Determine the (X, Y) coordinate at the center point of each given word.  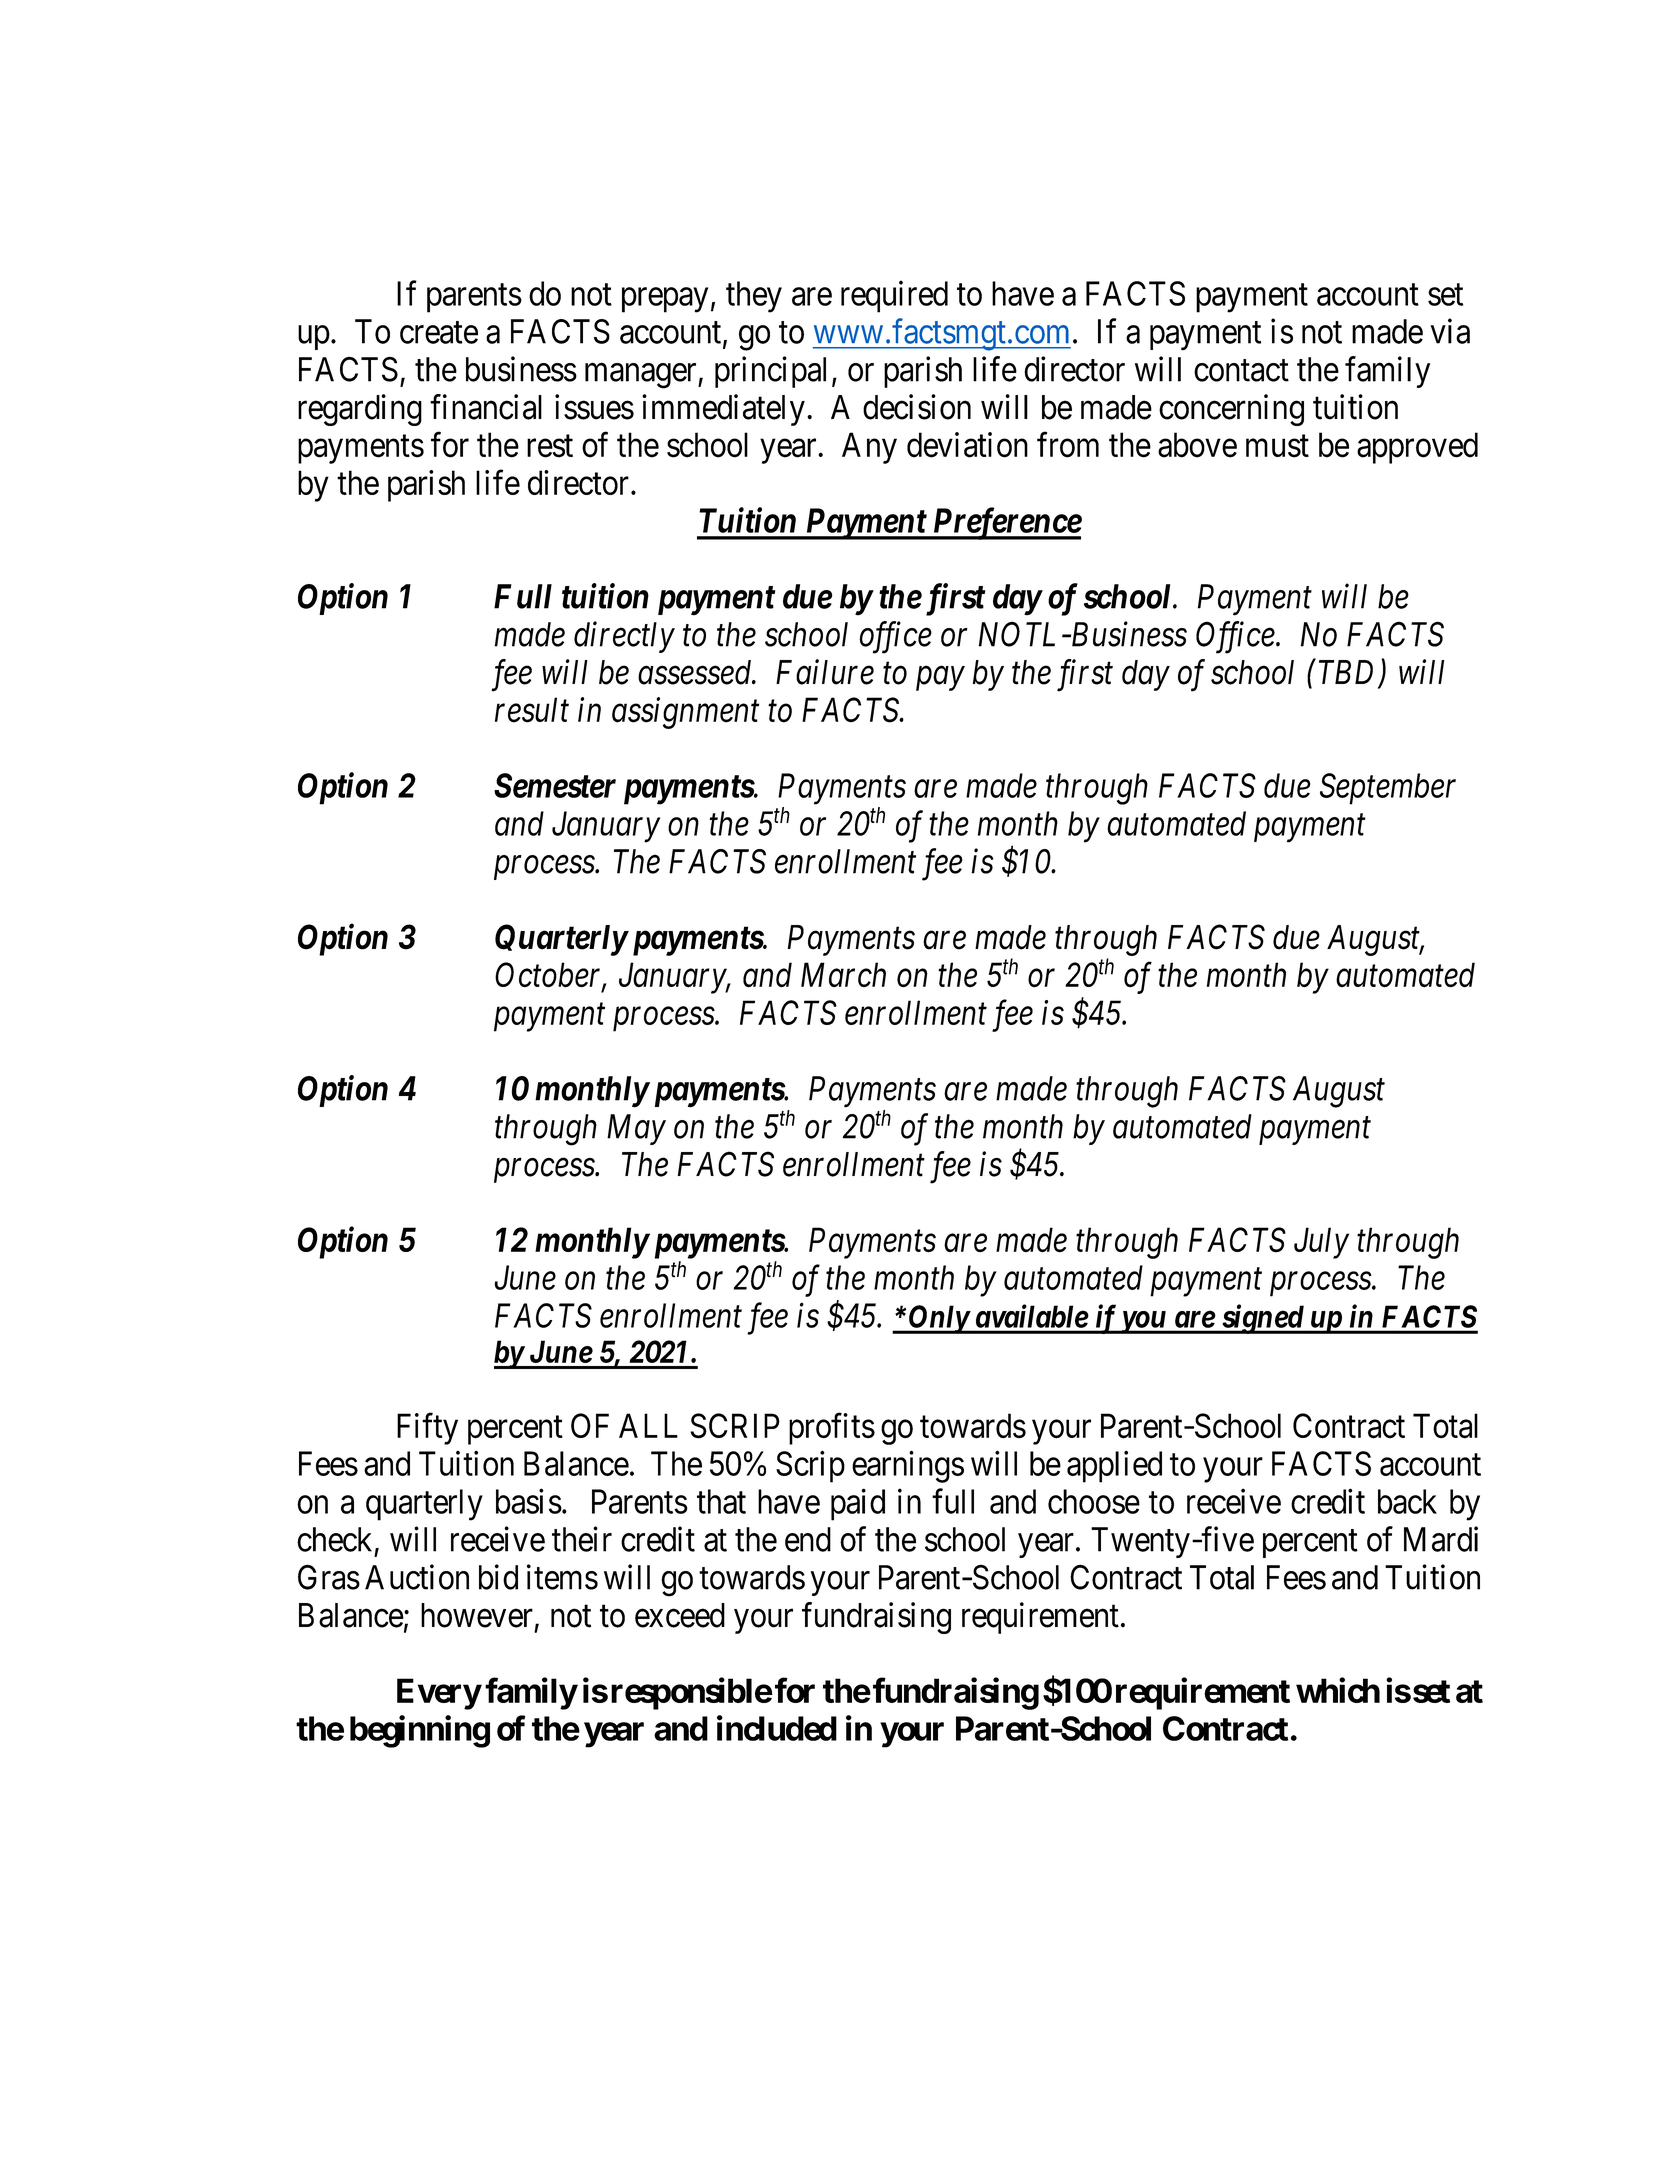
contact (1241, 371)
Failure (825, 672)
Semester (555, 785)
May (636, 1129)
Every (439, 1694)
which (1338, 1690)
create (439, 333)
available (1032, 1316)
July (1321, 1243)
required (894, 297)
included (777, 1728)
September (1388, 789)
